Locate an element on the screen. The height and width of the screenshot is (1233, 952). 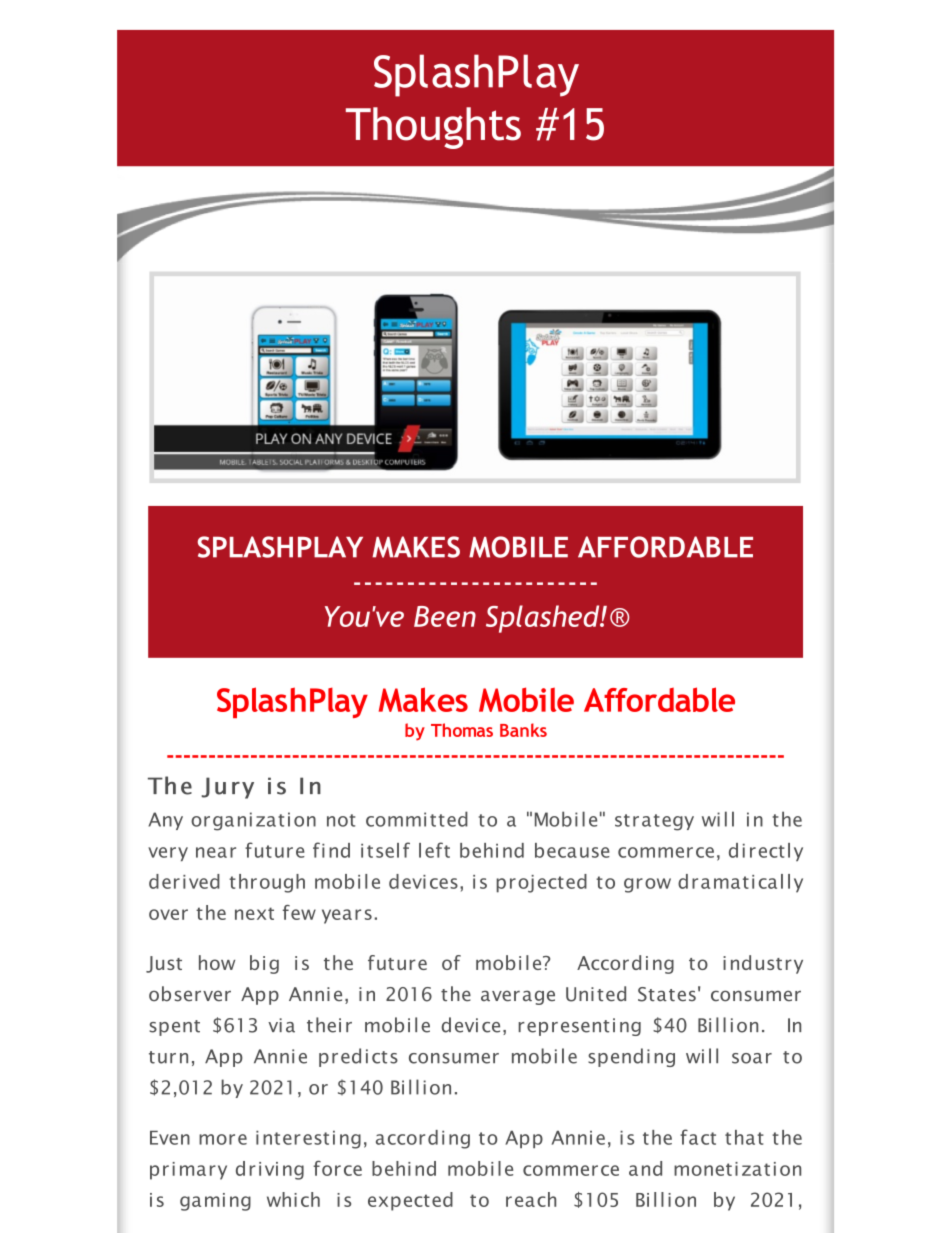
directly is located at coordinates (766, 852).
